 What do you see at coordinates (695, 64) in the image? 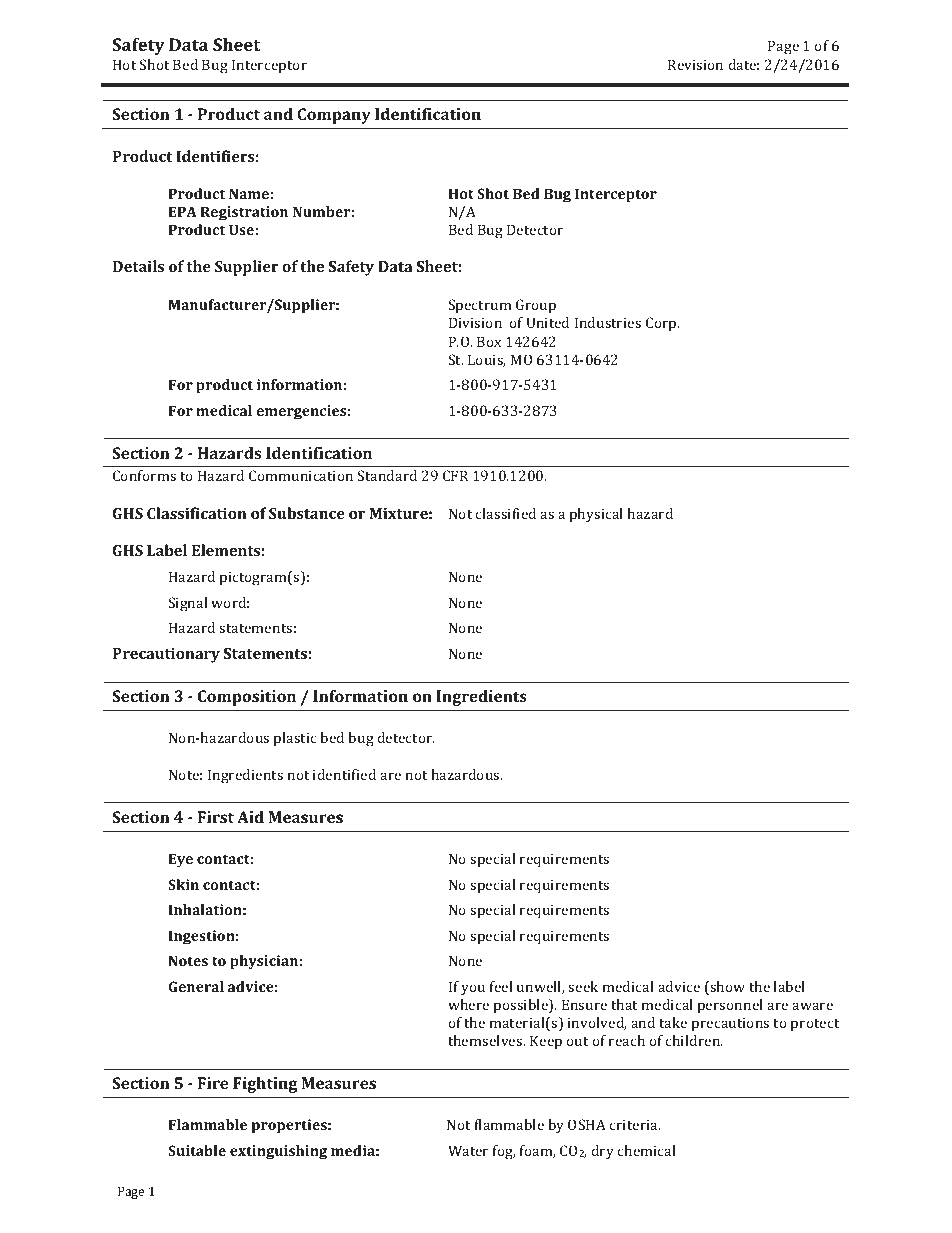
I see `Revision` at bounding box center [695, 64].
